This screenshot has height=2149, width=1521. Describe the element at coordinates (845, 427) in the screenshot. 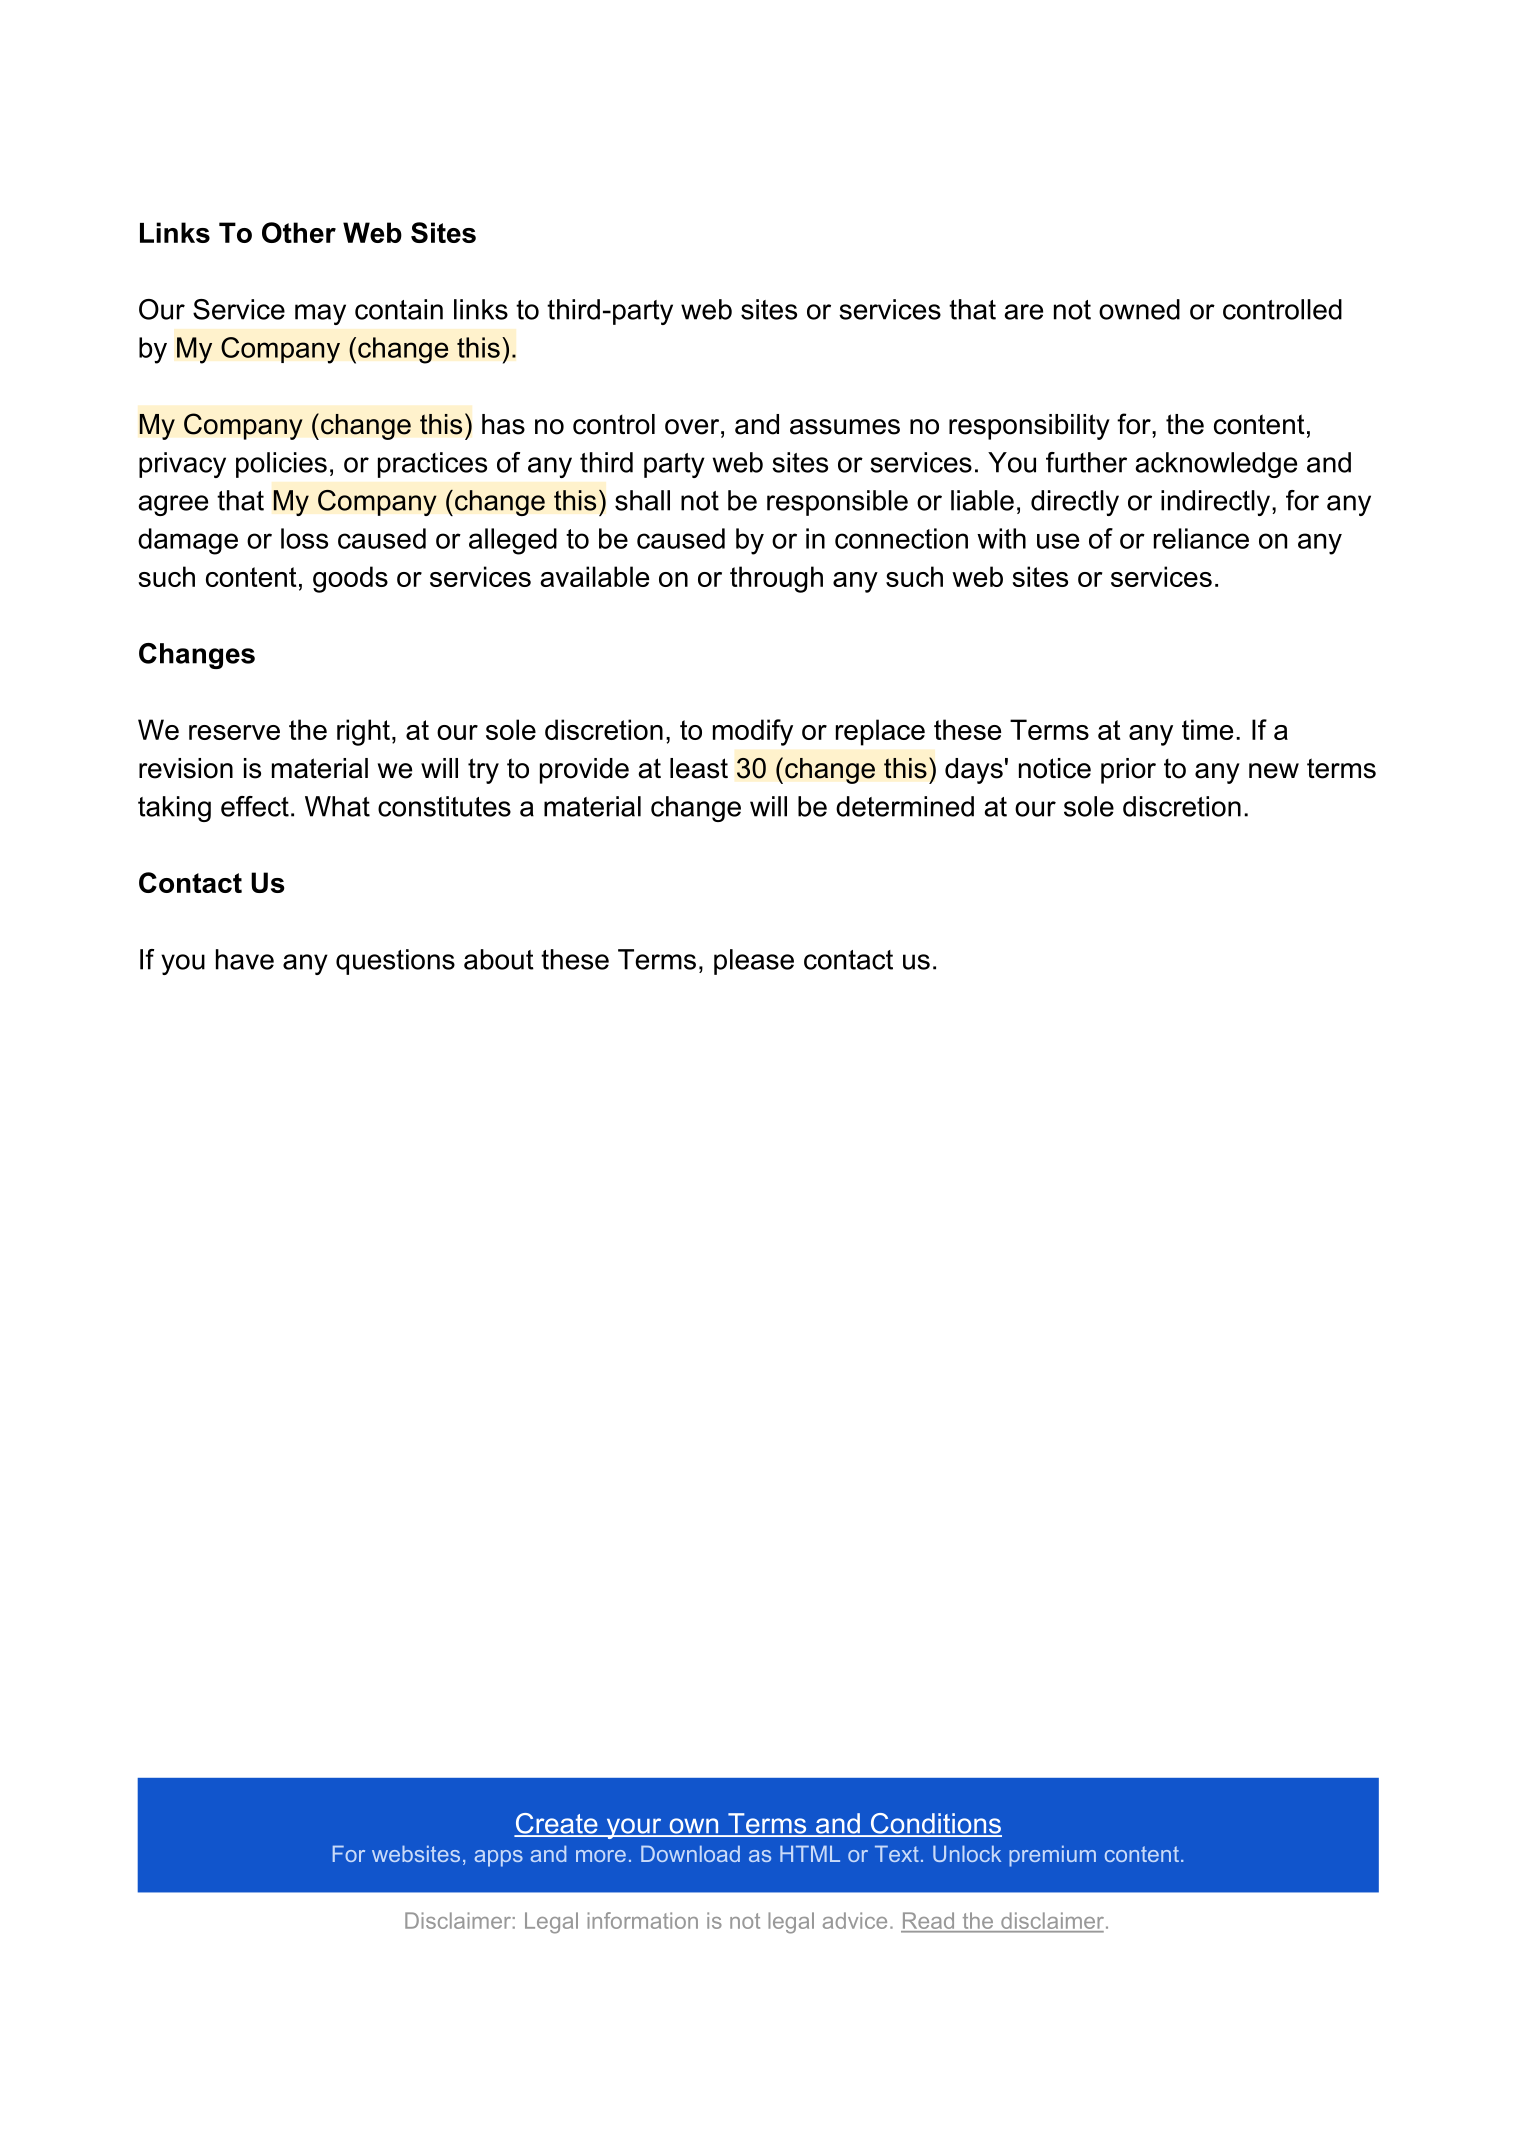

I see `assumes` at that location.
